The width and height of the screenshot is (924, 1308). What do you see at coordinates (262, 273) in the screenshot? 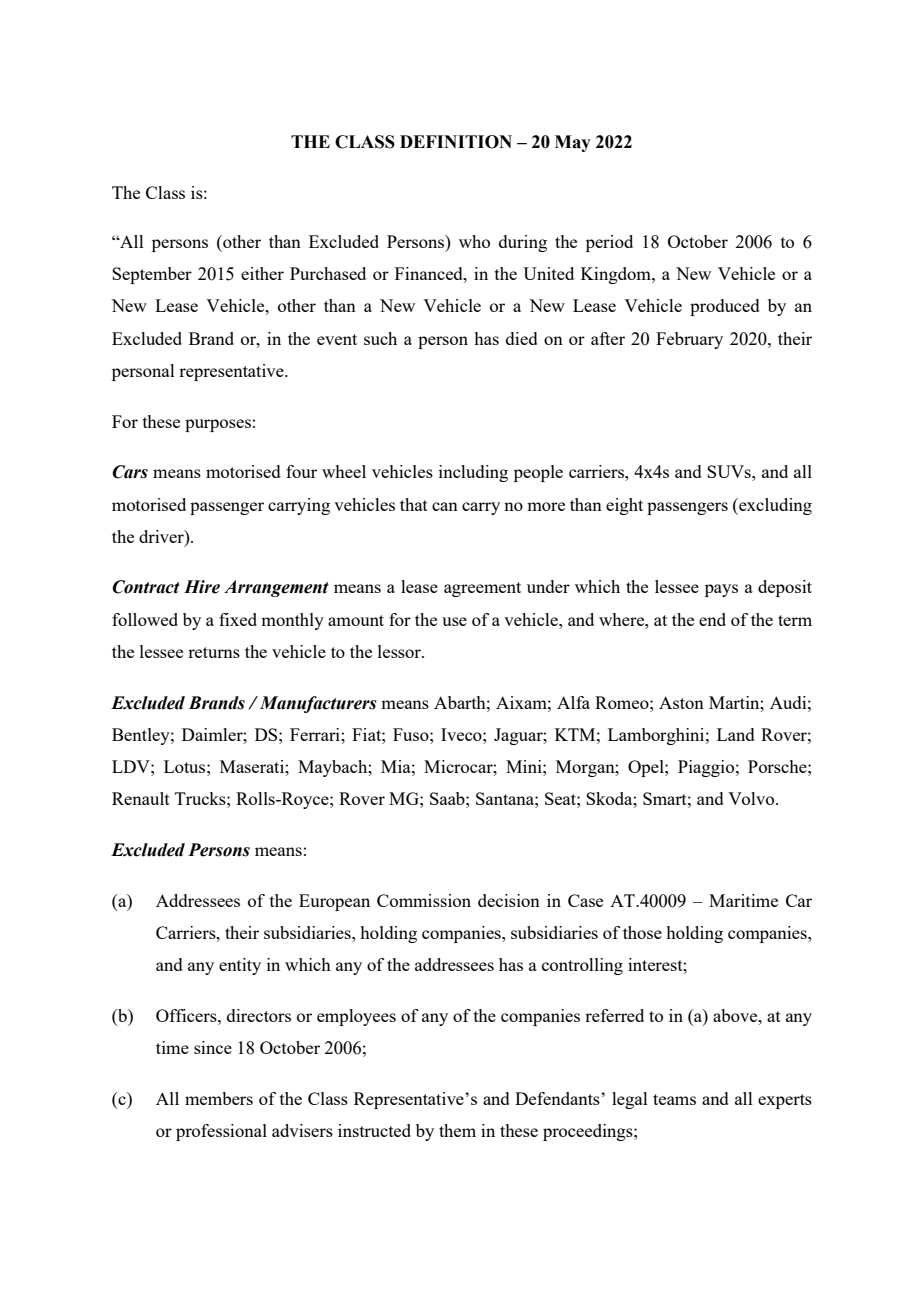
I see `either` at bounding box center [262, 273].
